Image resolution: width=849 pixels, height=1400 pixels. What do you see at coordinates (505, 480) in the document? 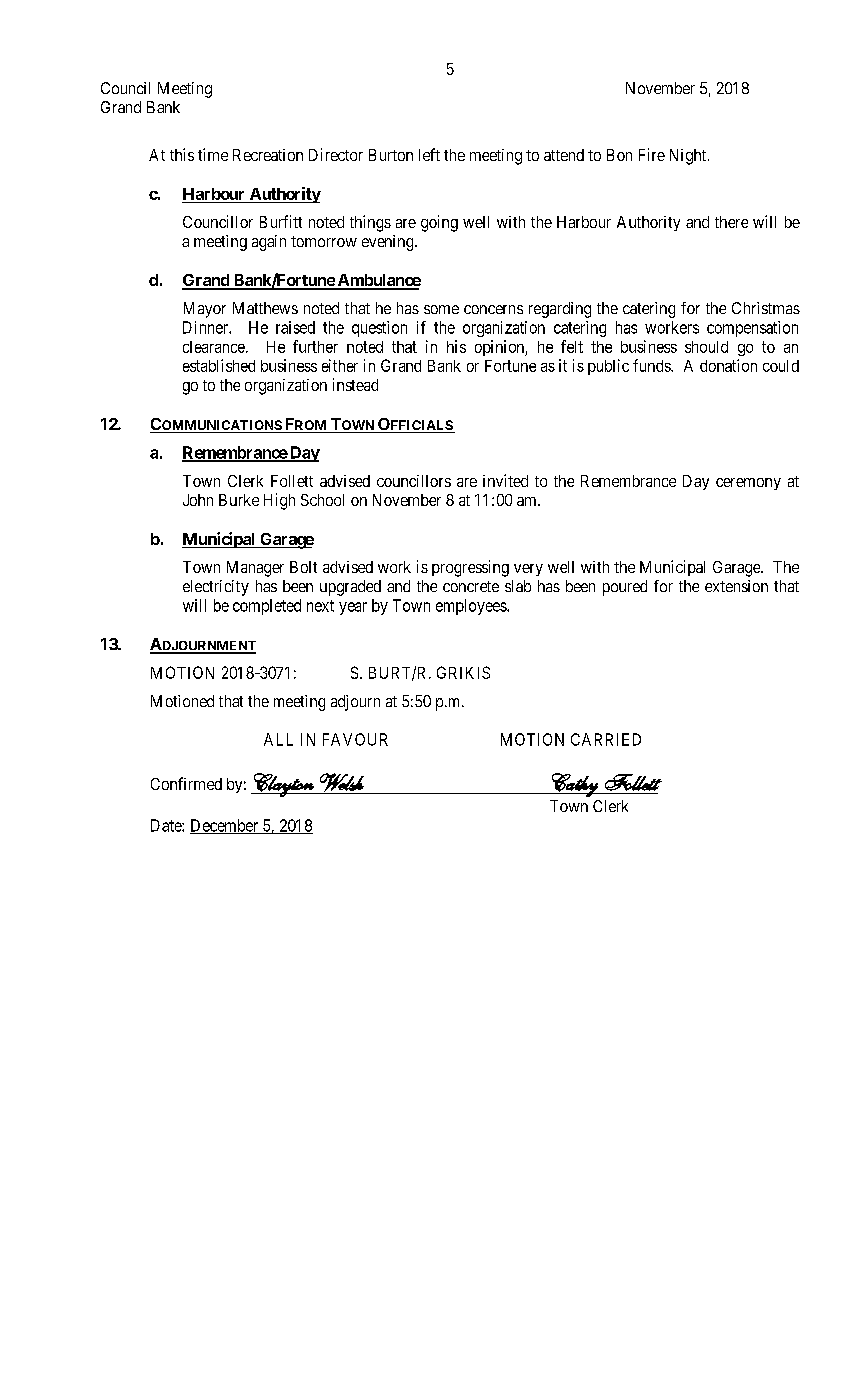
I see `invited` at bounding box center [505, 480].
